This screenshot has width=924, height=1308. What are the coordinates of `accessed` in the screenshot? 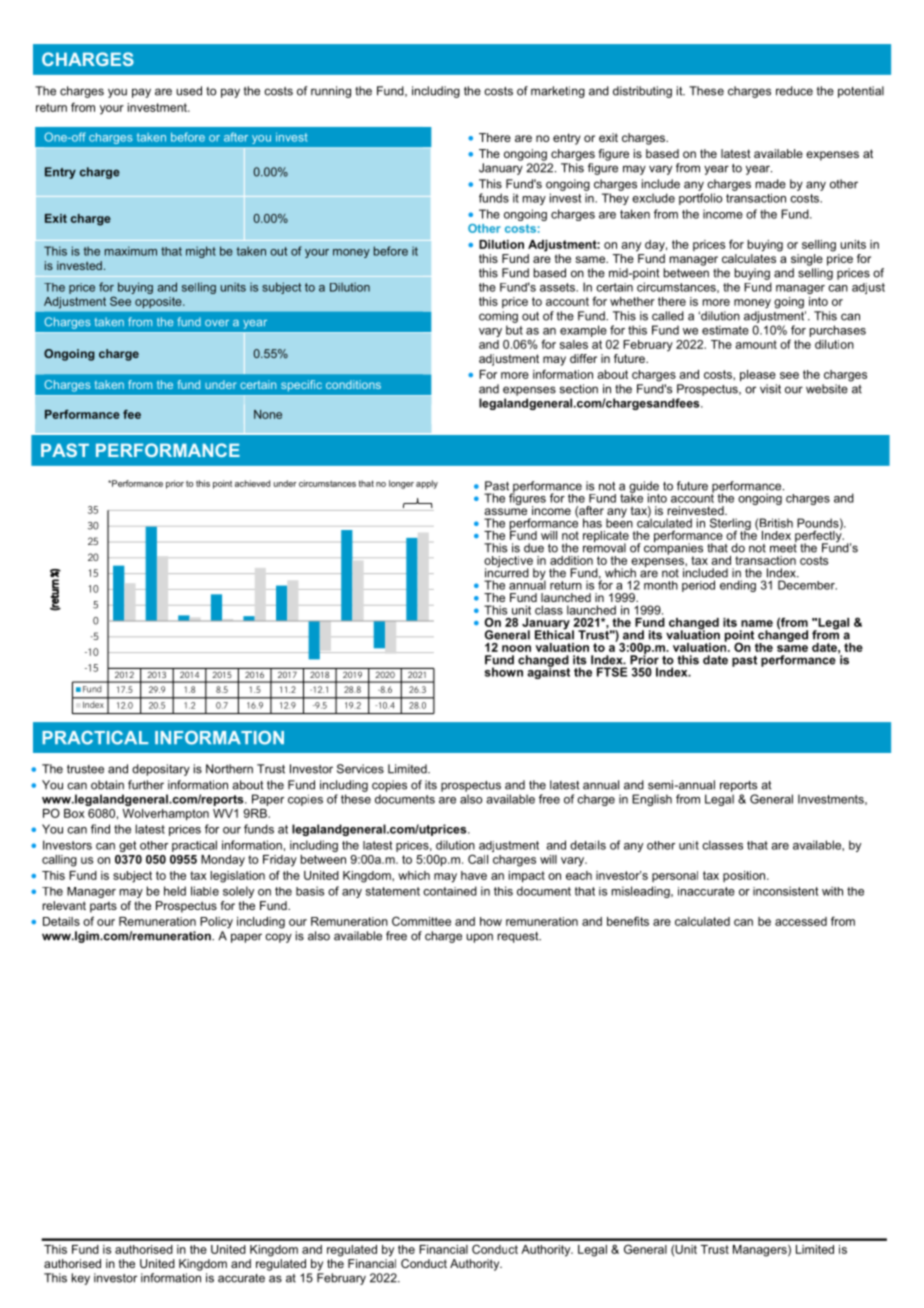 It's located at (801, 921).
